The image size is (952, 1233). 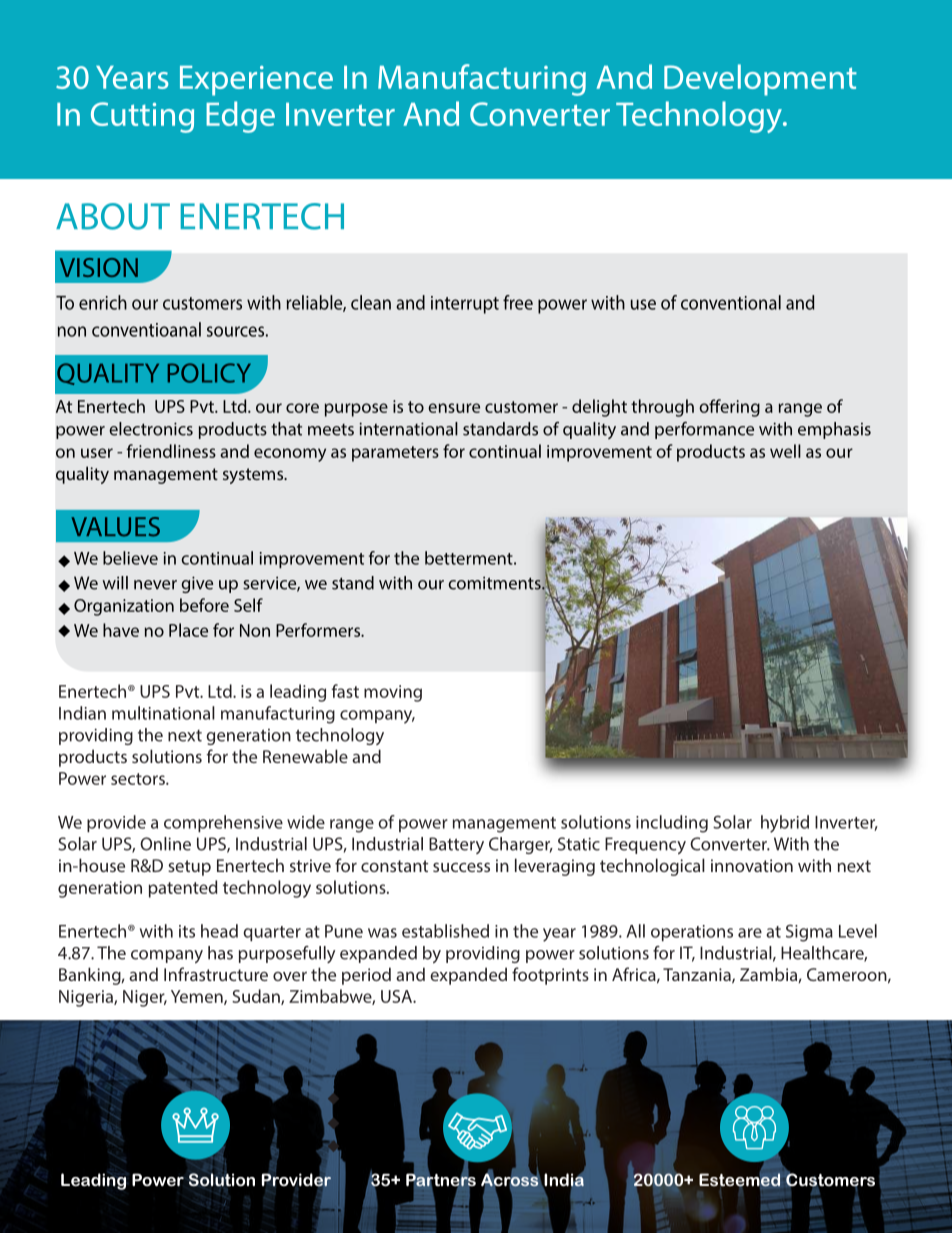 What do you see at coordinates (760, 80) in the document?
I see `Development` at bounding box center [760, 80].
